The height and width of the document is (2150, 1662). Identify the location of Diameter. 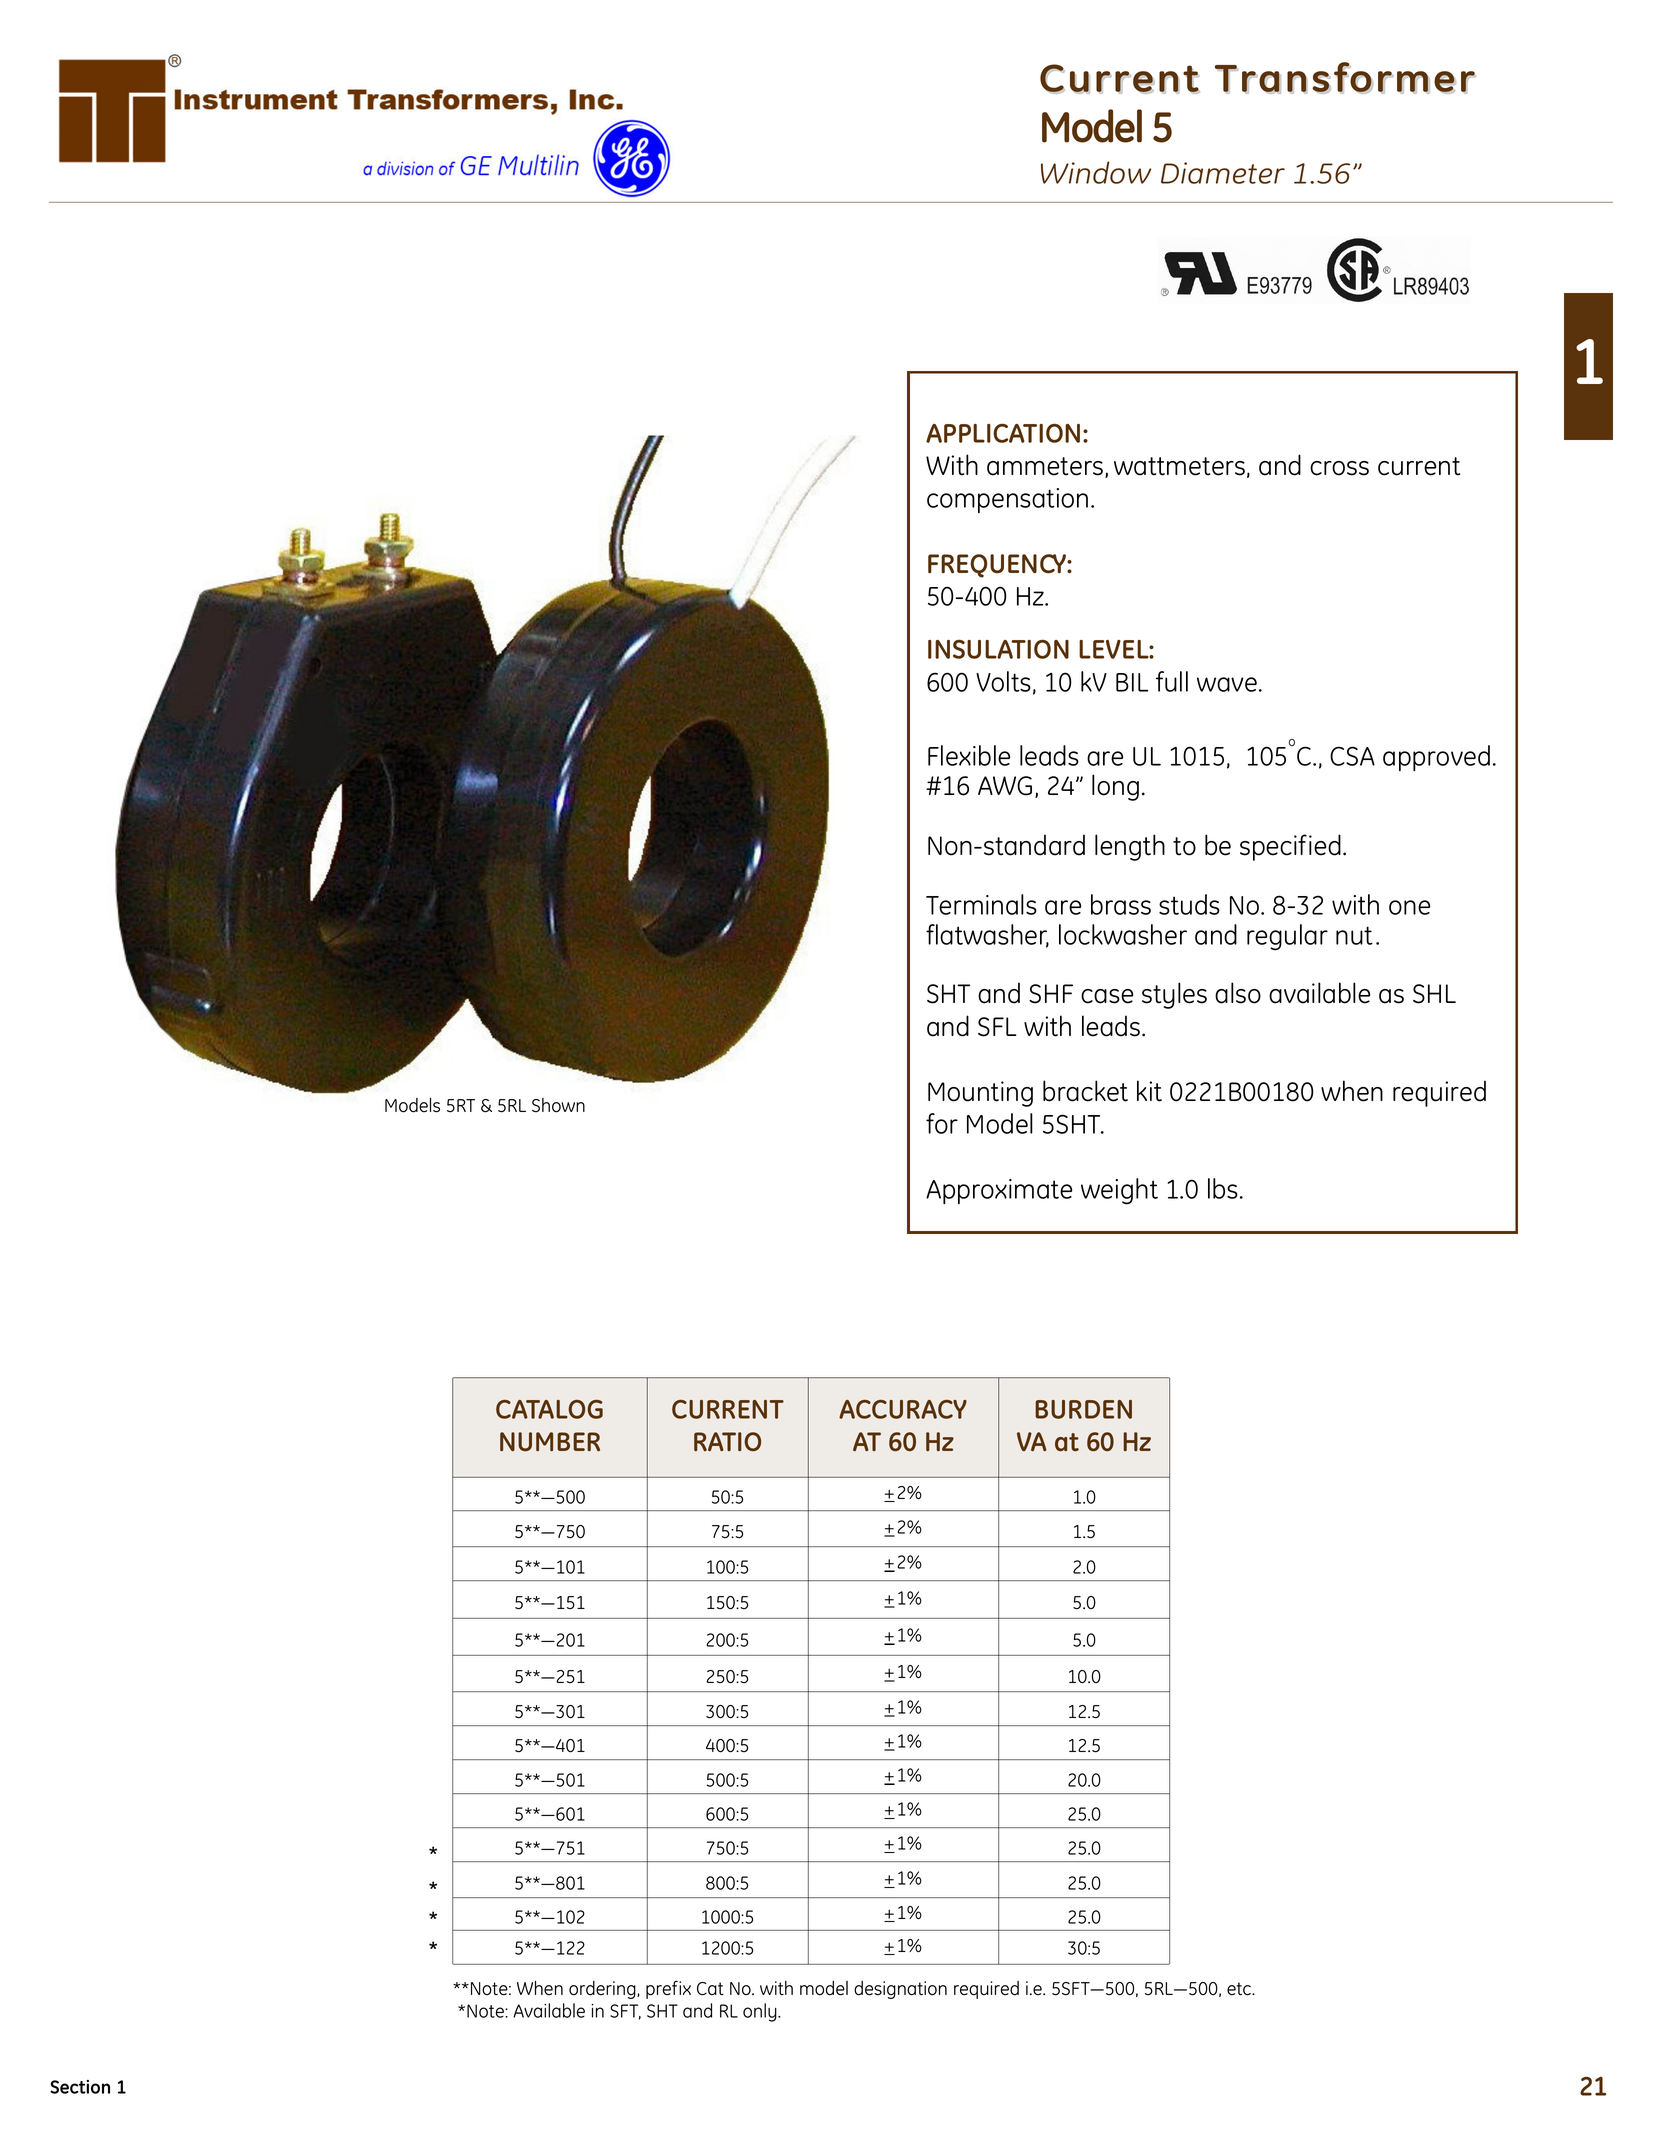
(1223, 173).
